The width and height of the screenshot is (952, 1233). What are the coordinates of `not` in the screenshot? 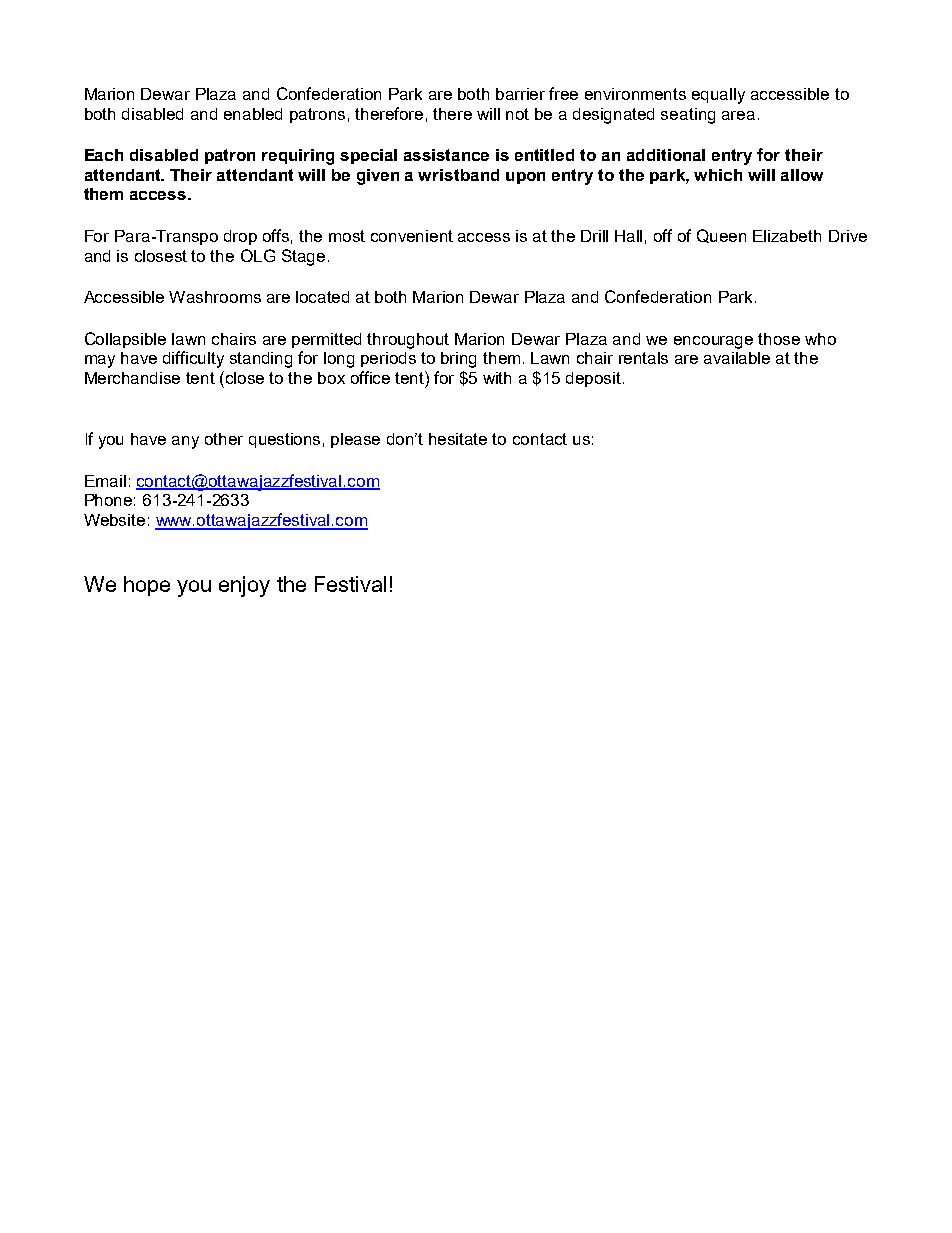 It's located at (517, 114).
